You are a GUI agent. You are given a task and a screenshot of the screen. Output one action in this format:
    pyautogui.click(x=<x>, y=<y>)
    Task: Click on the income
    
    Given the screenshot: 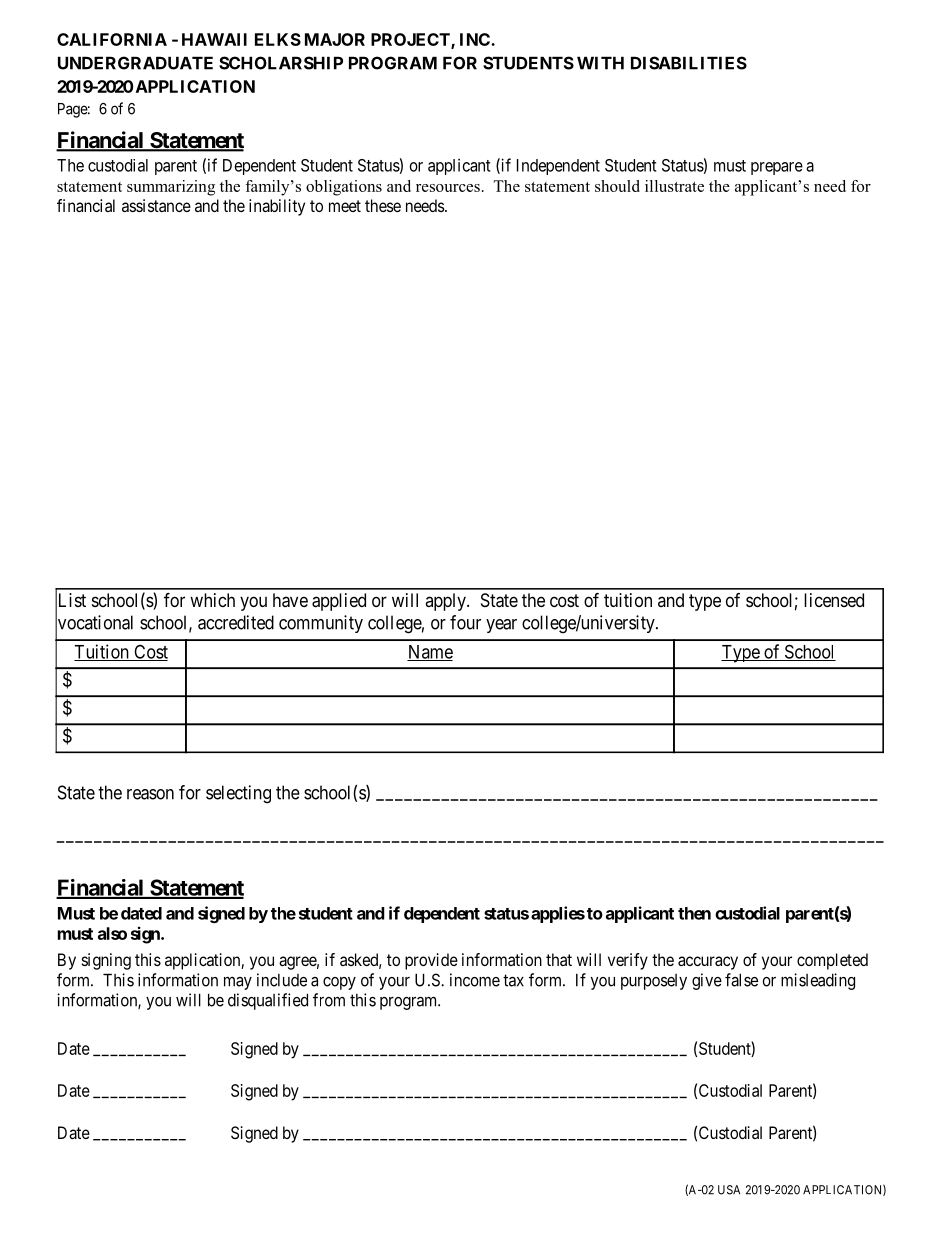 What is the action you would take?
    pyautogui.click(x=475, y=980)
